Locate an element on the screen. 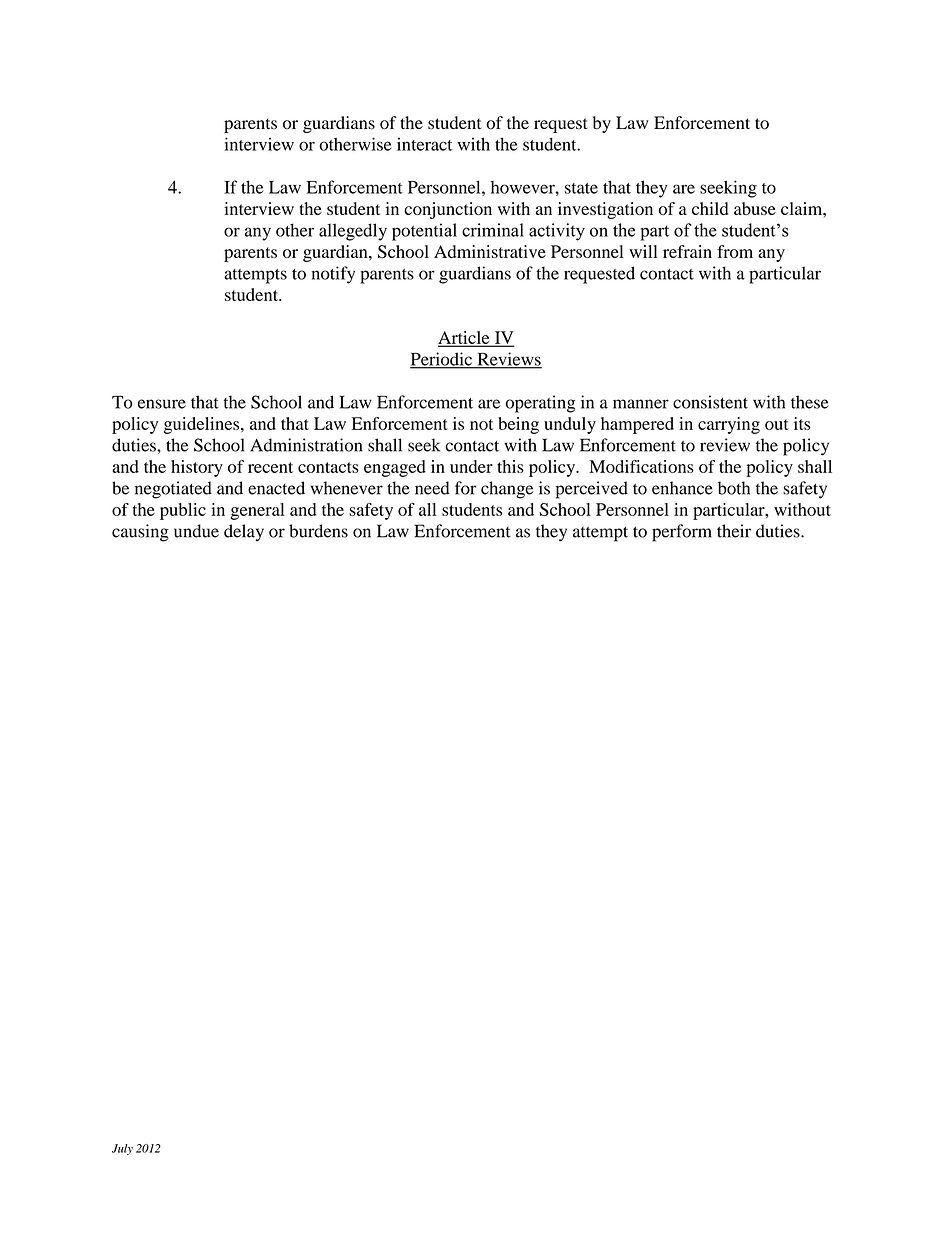 The image size is (952, 1233). child is located at coordinates (710, 208).
